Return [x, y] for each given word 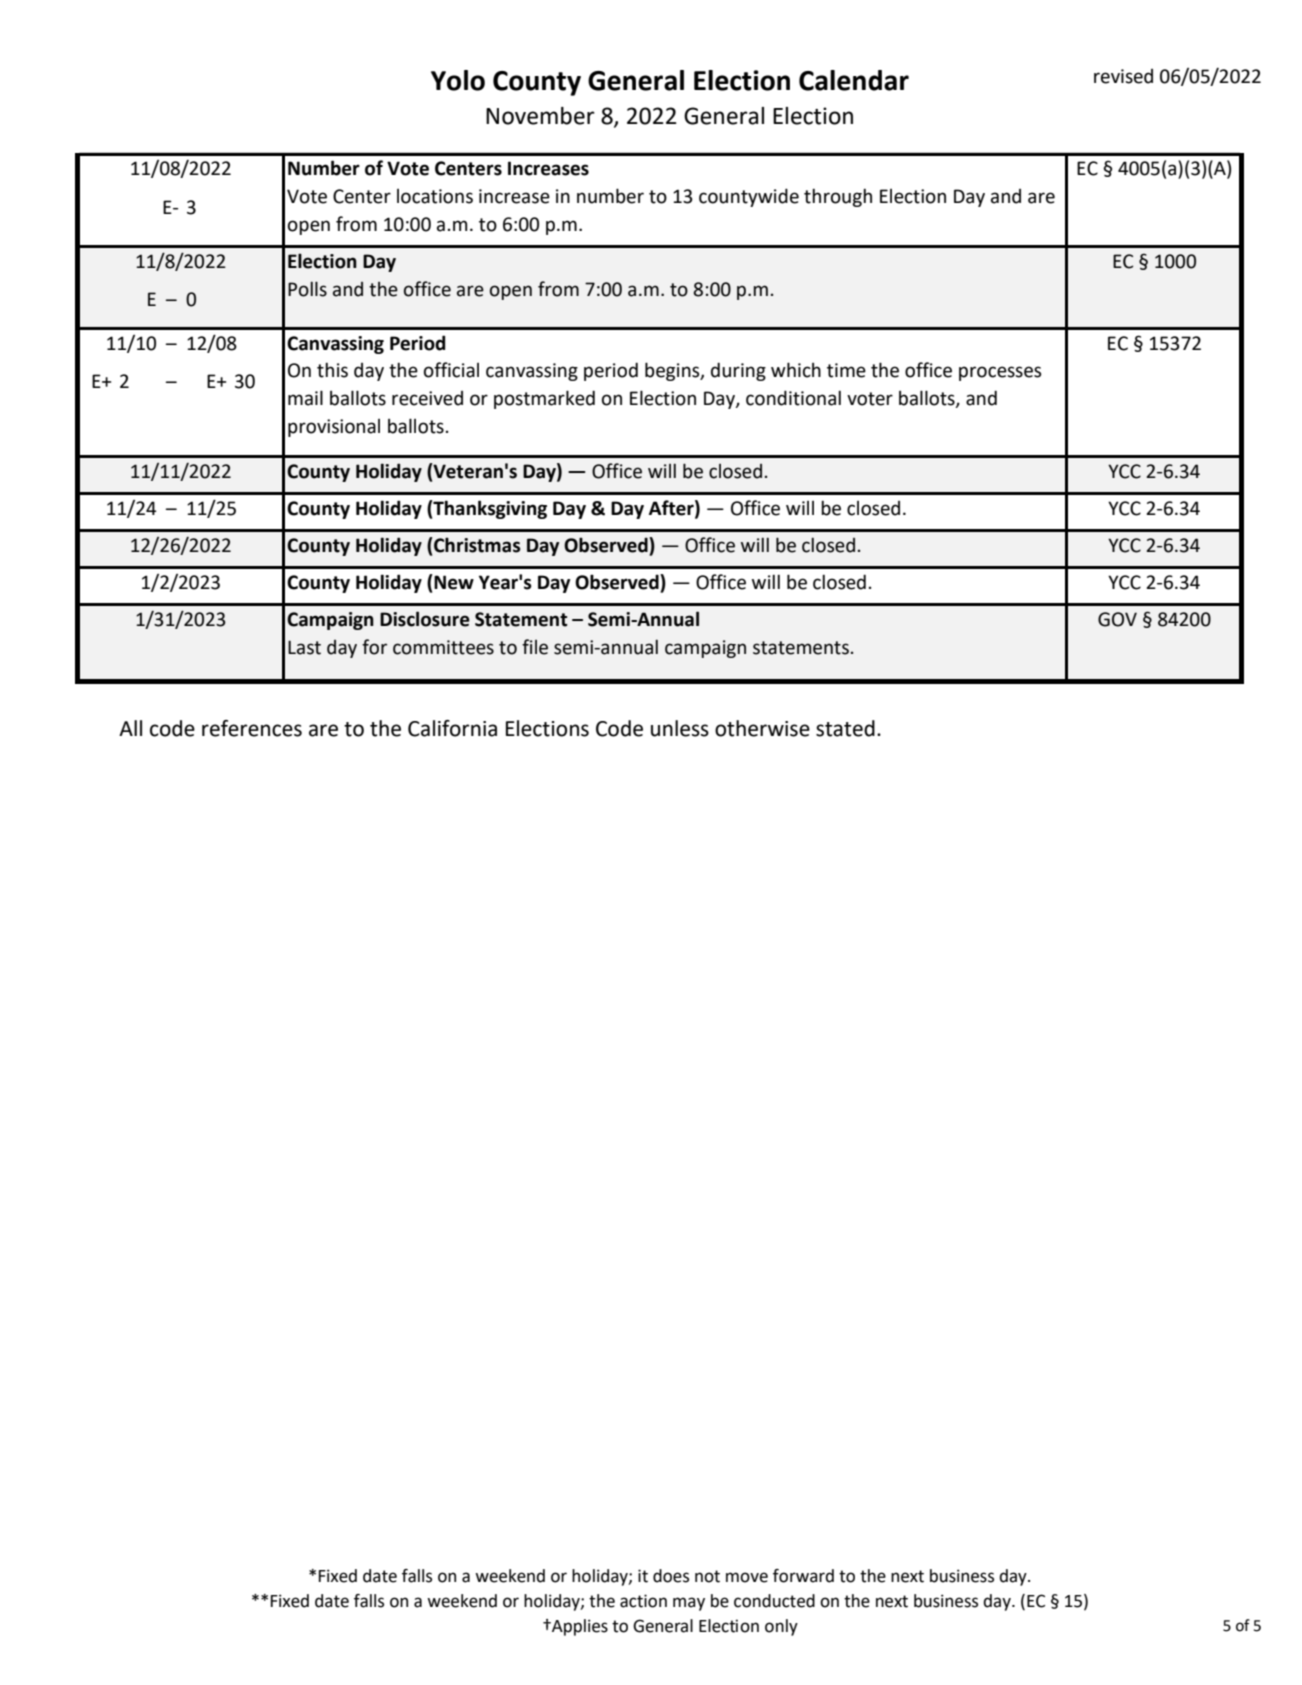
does [671, 1576]
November [540, 116]
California [452, 728]
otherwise [762, 728]
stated [845, 728]
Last [304, 647]
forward [803, 1576]
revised [1123, 76]
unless [680, 728]
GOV [1117, 619]
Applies [579, 1627]
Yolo [458, 80]
